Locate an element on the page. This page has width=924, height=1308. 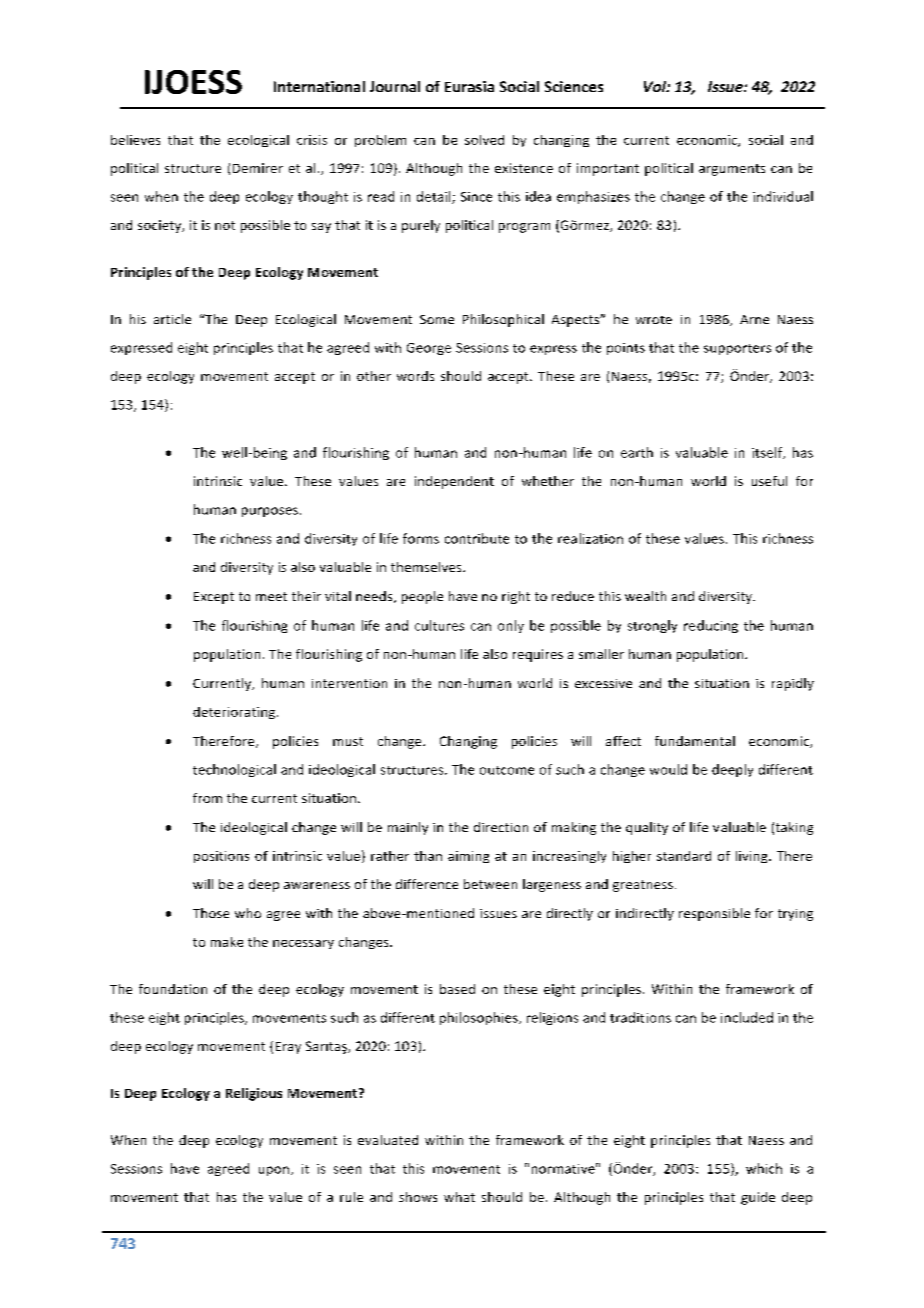
itself is located at coordinates (768, 453).
